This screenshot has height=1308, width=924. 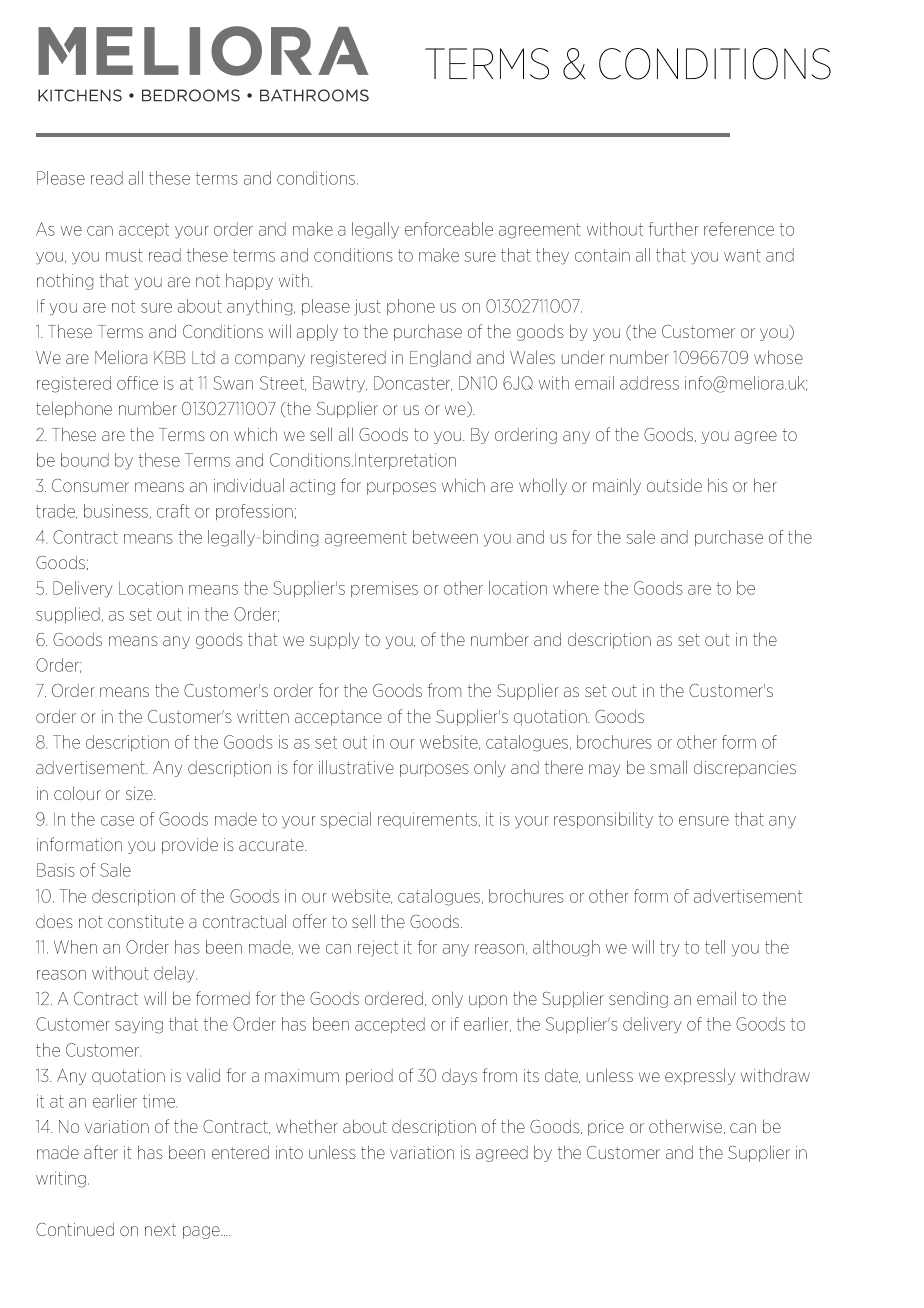 I want to click on tell, so click(x=715, y=947).
